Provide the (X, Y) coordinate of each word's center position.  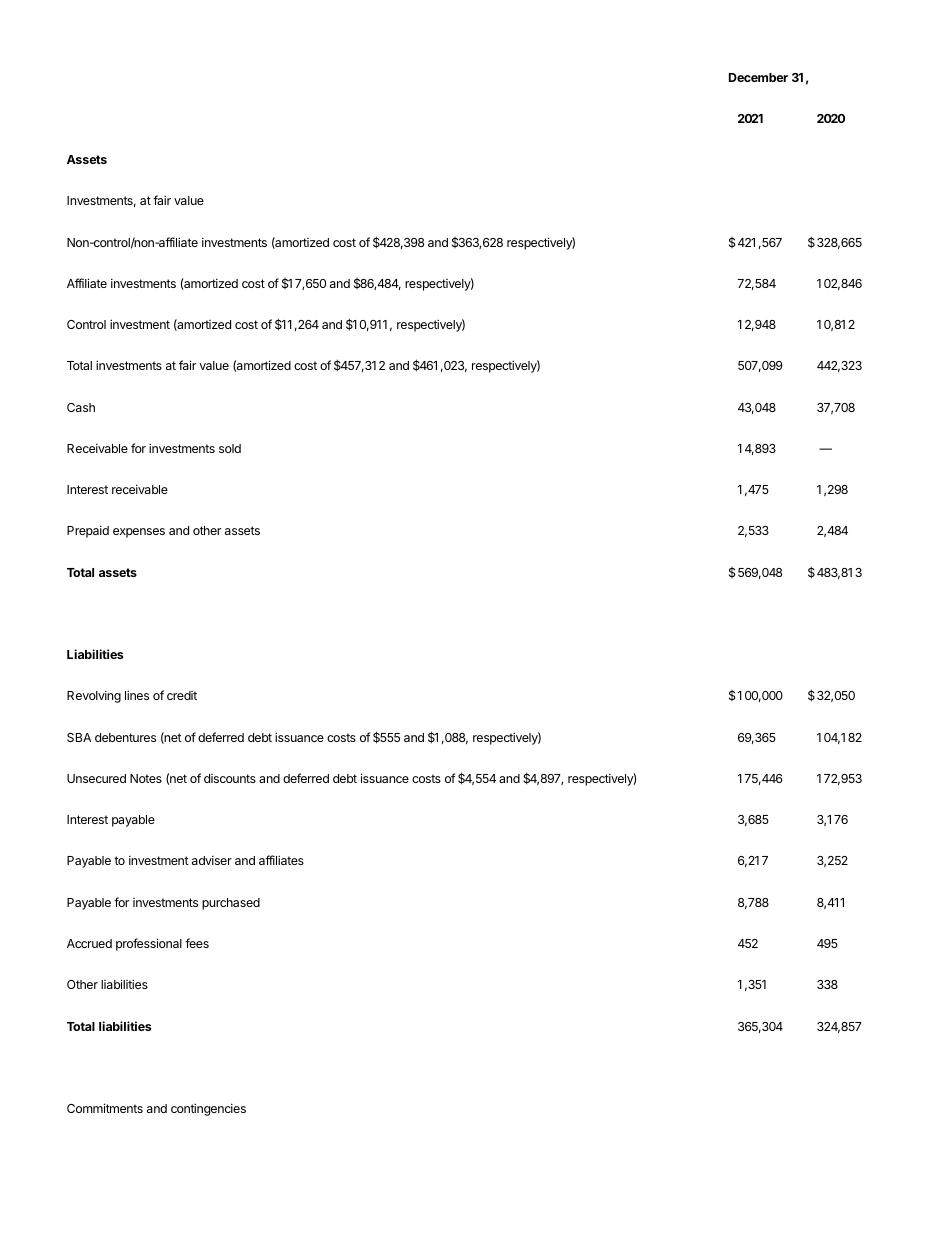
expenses (139, 533)
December (758, 77)
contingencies (208, 1109)
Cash (81, 407)
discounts (230, 778)
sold (230, 448)
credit (182, 695)
